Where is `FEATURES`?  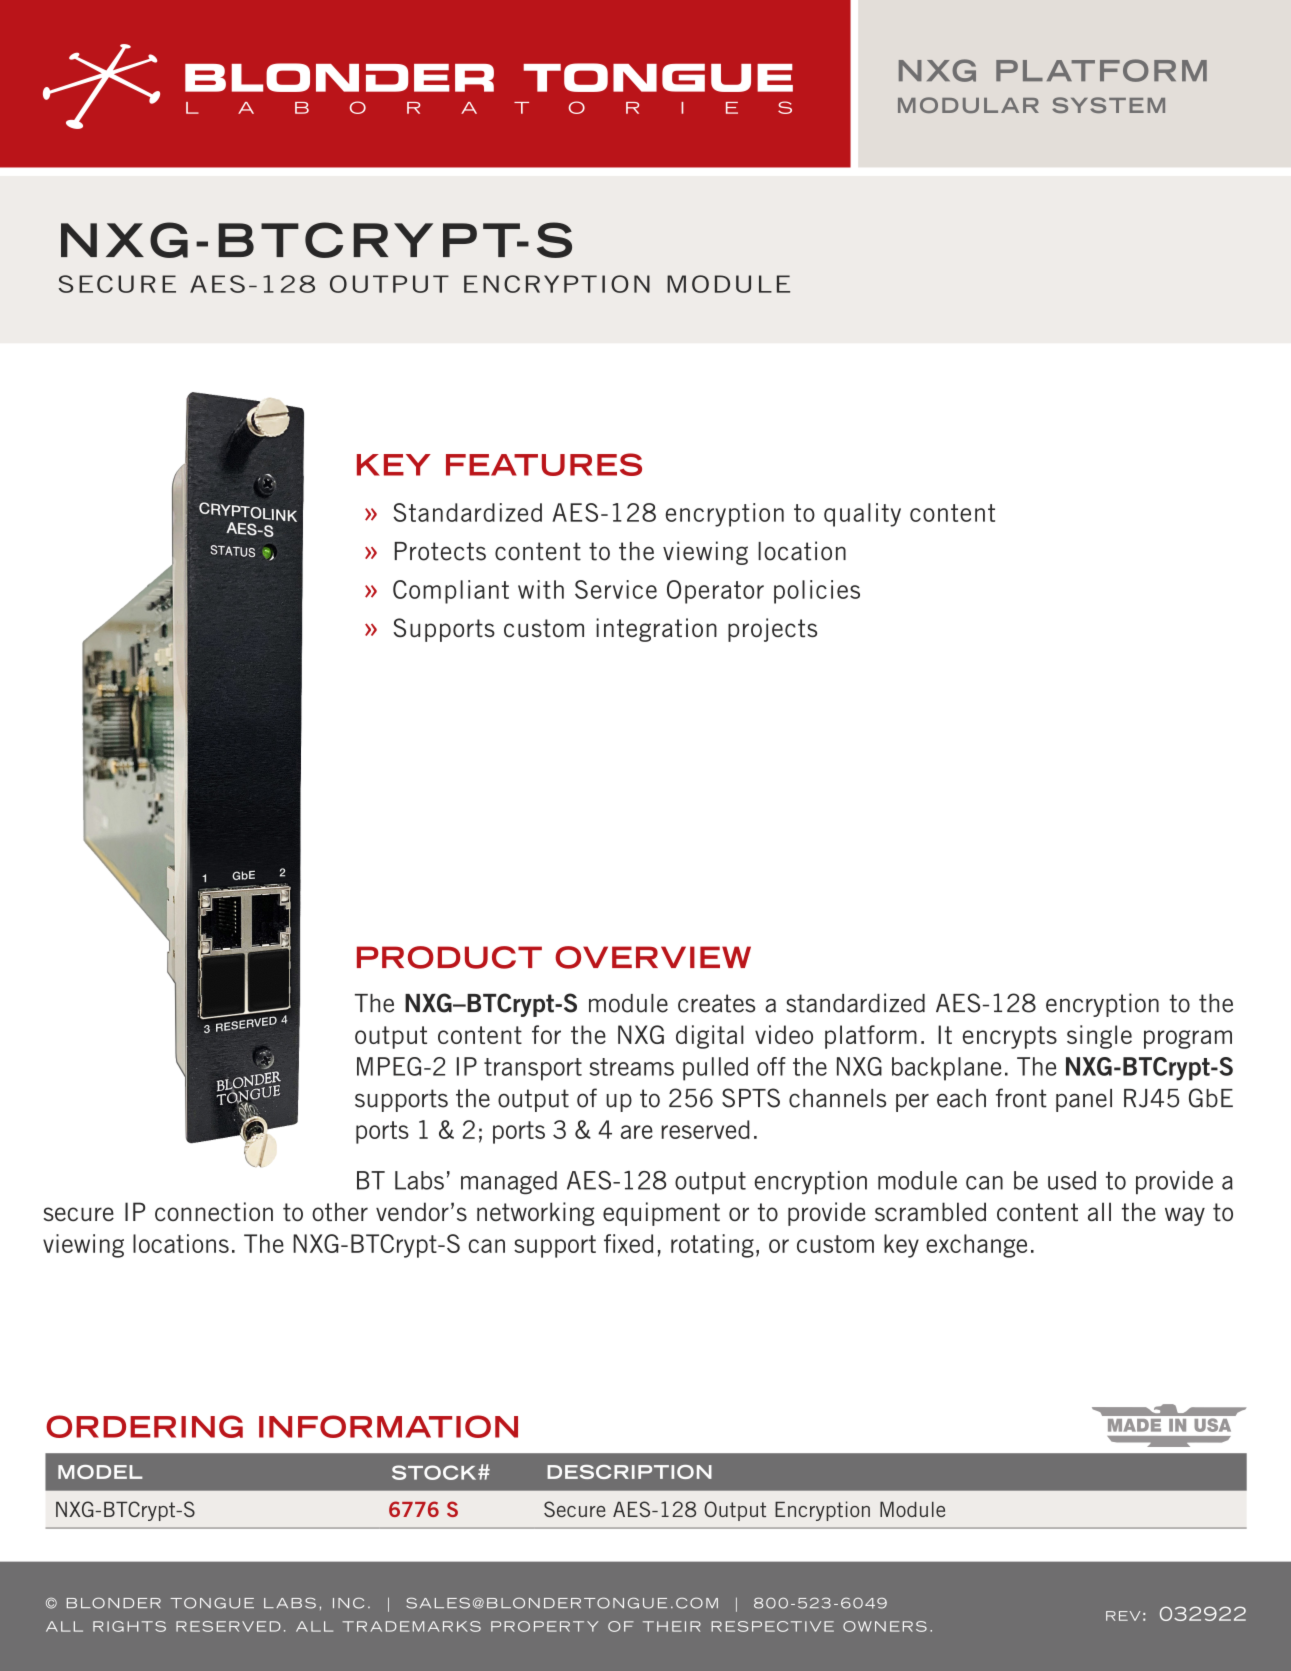
FEATURES is located at coordinates (544, 464).
